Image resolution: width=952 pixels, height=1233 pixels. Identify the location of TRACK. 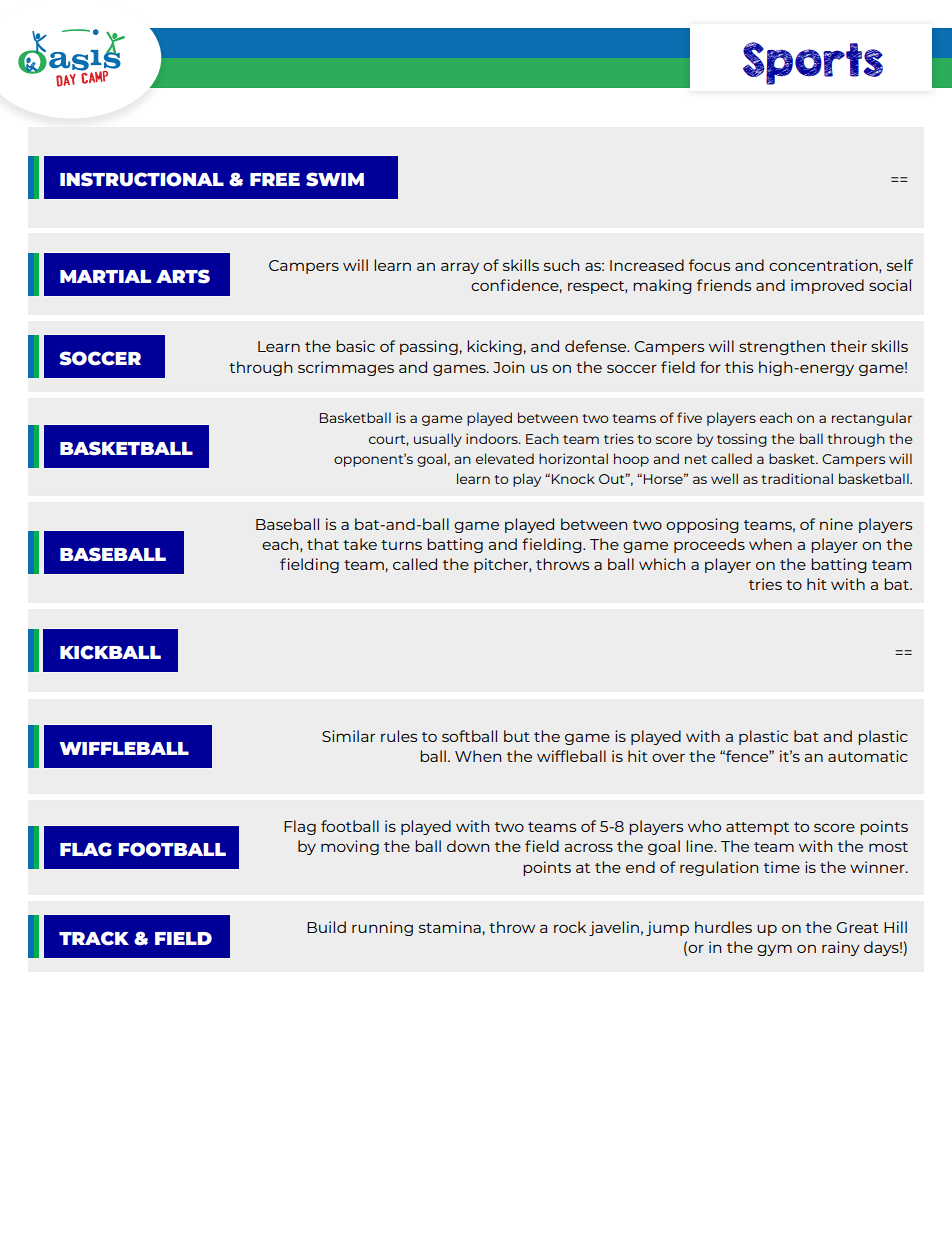
(94, 938).
